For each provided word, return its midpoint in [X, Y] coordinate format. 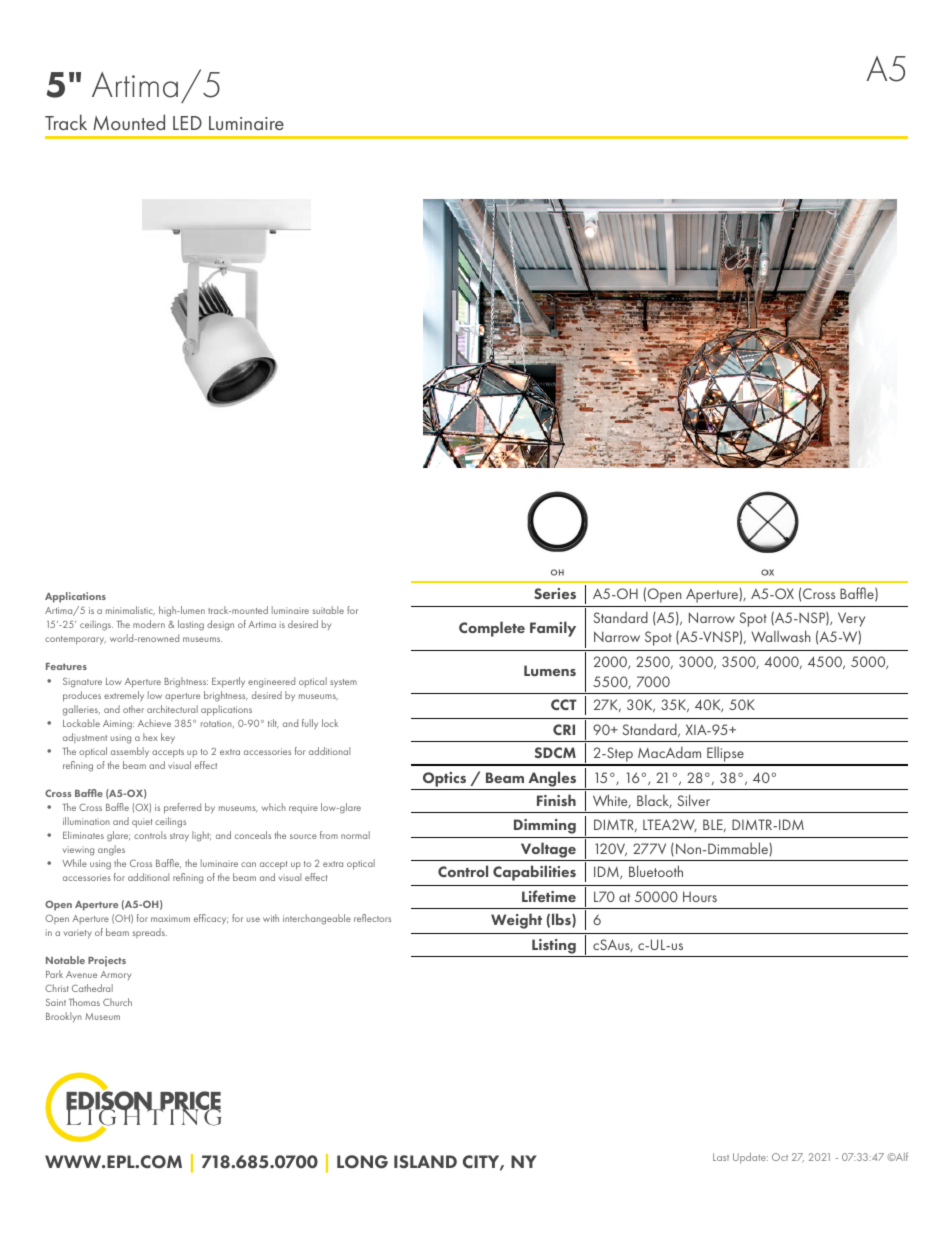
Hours [700, 896]
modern [149, 624]
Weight [516, 921]
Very [851, 619]
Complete [492, 629]
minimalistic [130, 611]
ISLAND [425, 1162]
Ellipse [725, 756]
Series [555, 593]
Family [553, 629]
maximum [170, 918]
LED [187, 123]
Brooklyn [64, 1017]
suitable [328, 610]
